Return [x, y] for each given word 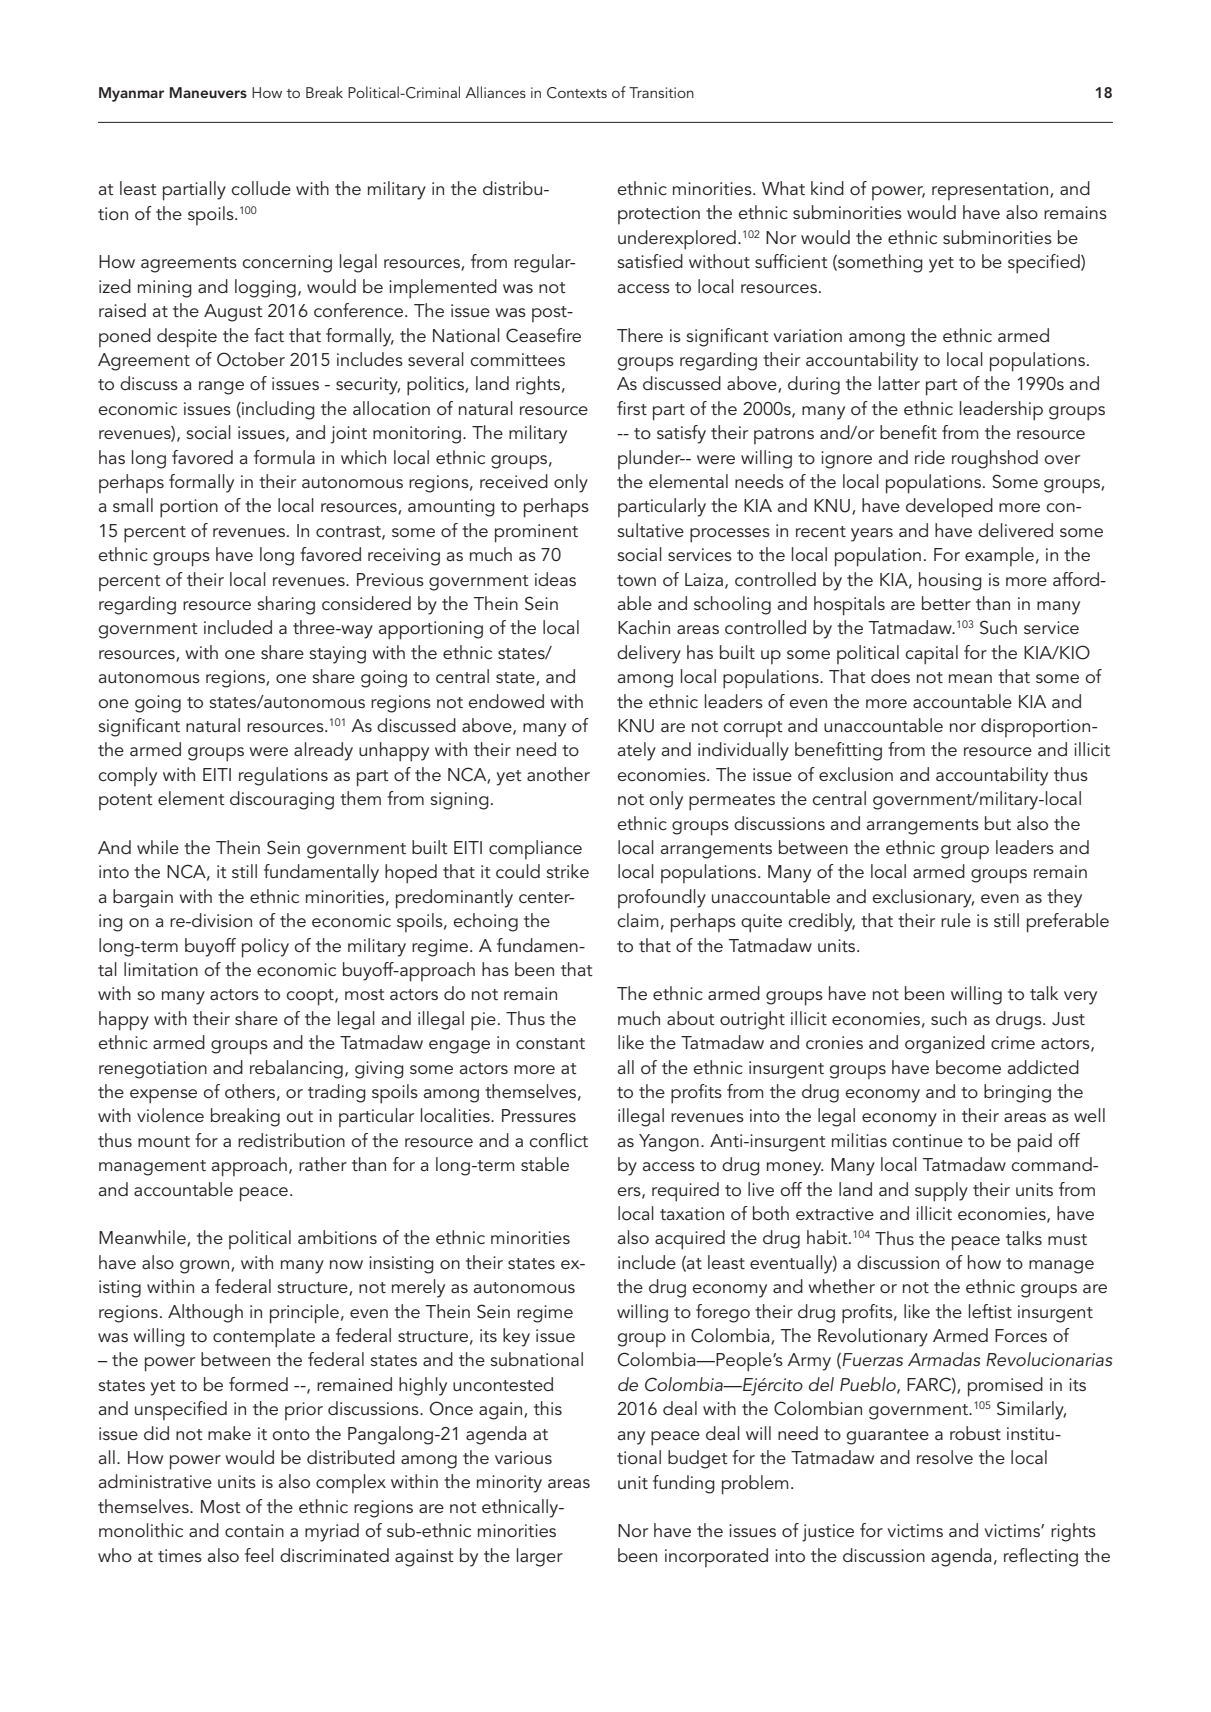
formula [284, 457]
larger [540, 1557]
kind [827, 188]
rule [956, 920]
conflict [558, 1140]
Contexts [577, 93]
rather [323, 1164]
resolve [945, 1457]
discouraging [282, 800]
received [514, 481]
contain [254, 1530]
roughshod [995, 459]
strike [567, 871]
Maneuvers [208, 92]
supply [941, 1192]
